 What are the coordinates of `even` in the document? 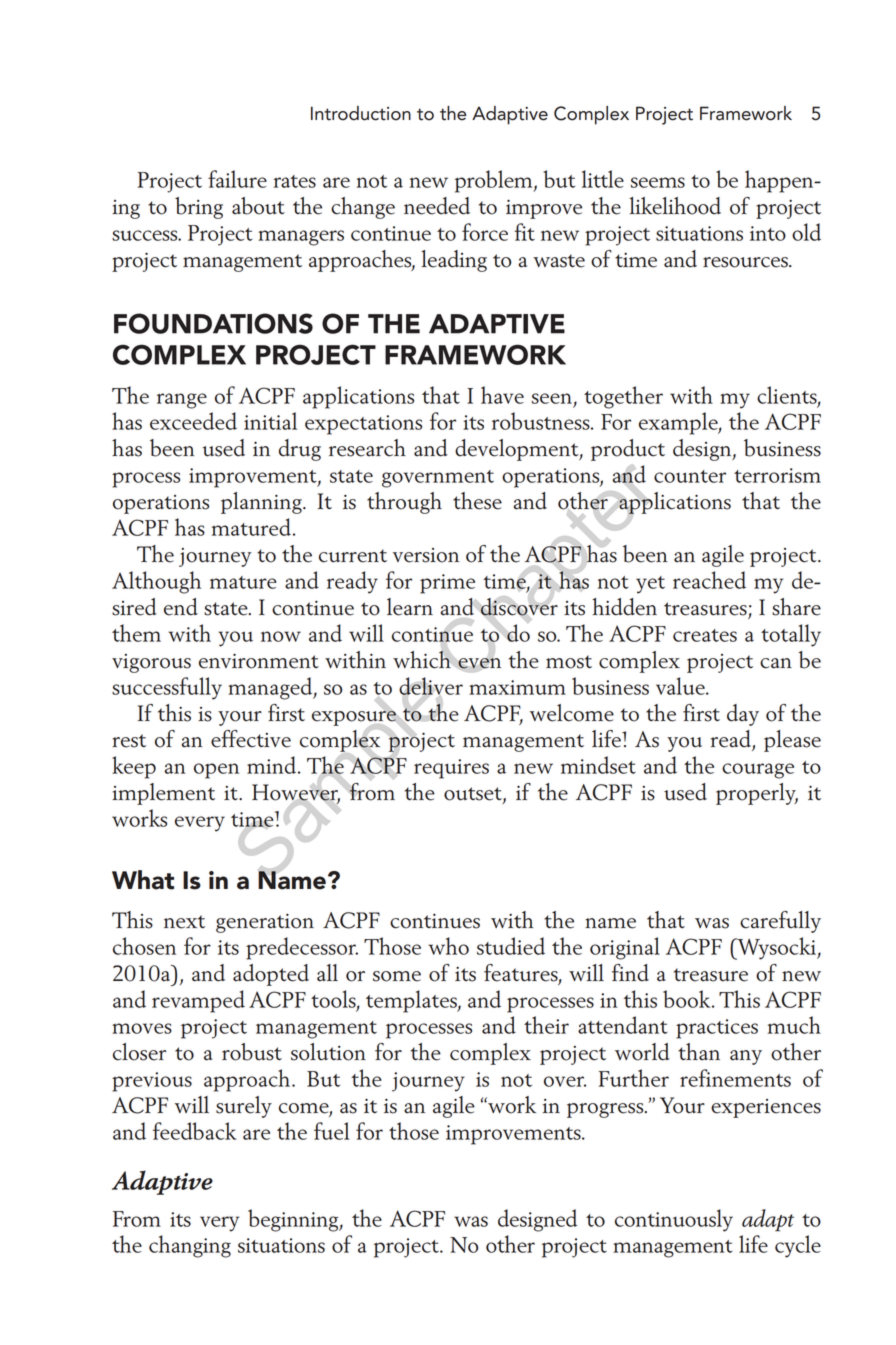 It's located at (479, 664).
